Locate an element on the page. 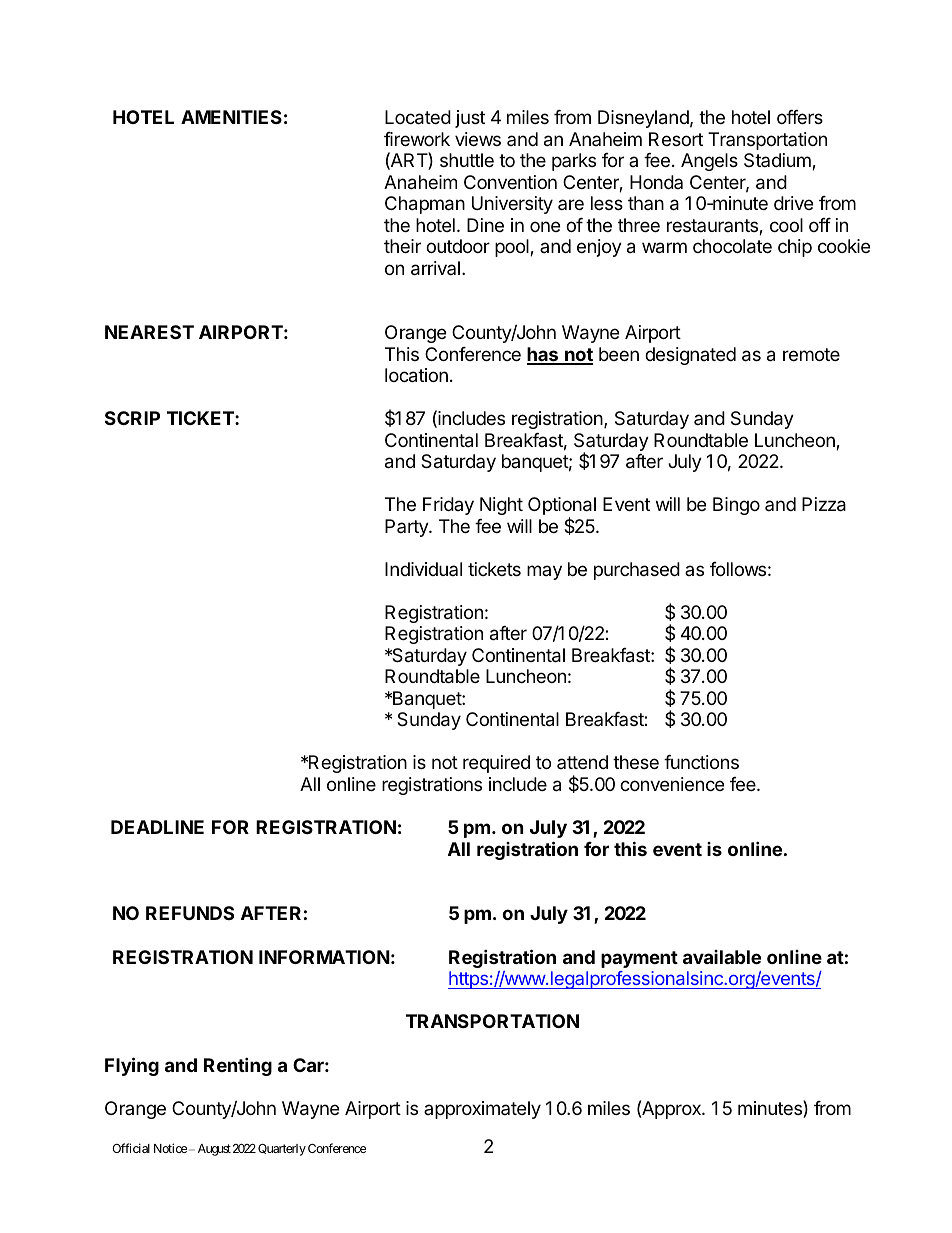 This document has width=952, height=1233. August is located at coordinates (214, 1150).
